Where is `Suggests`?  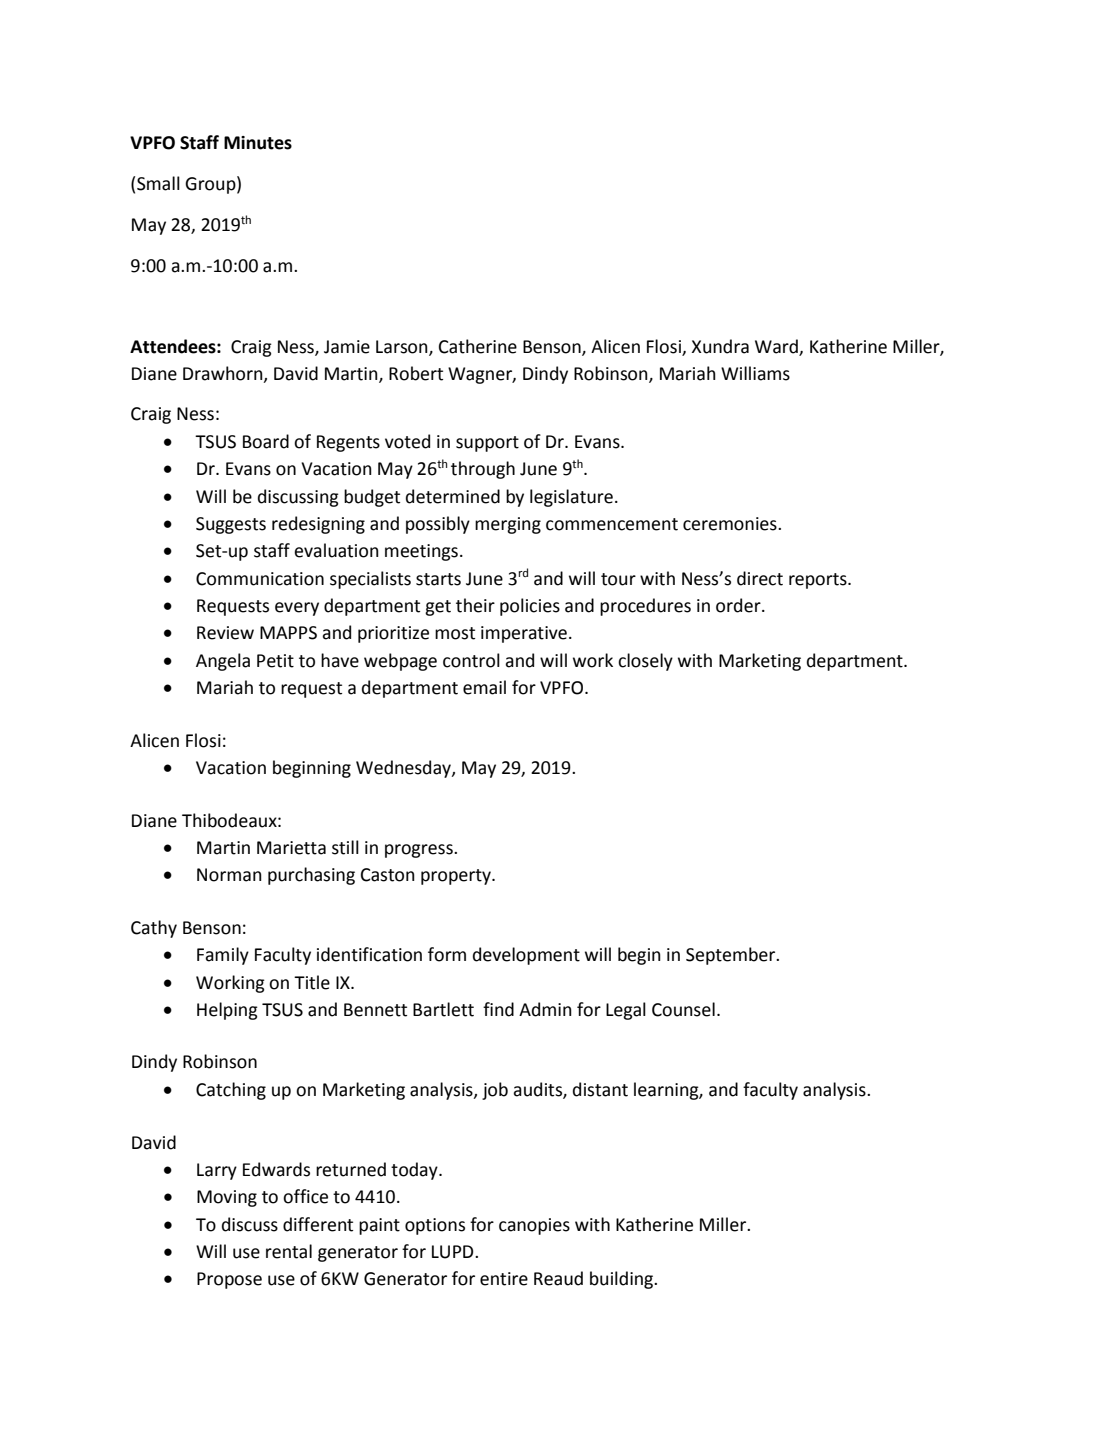 Suggests is located at coordinates (231, 525).
